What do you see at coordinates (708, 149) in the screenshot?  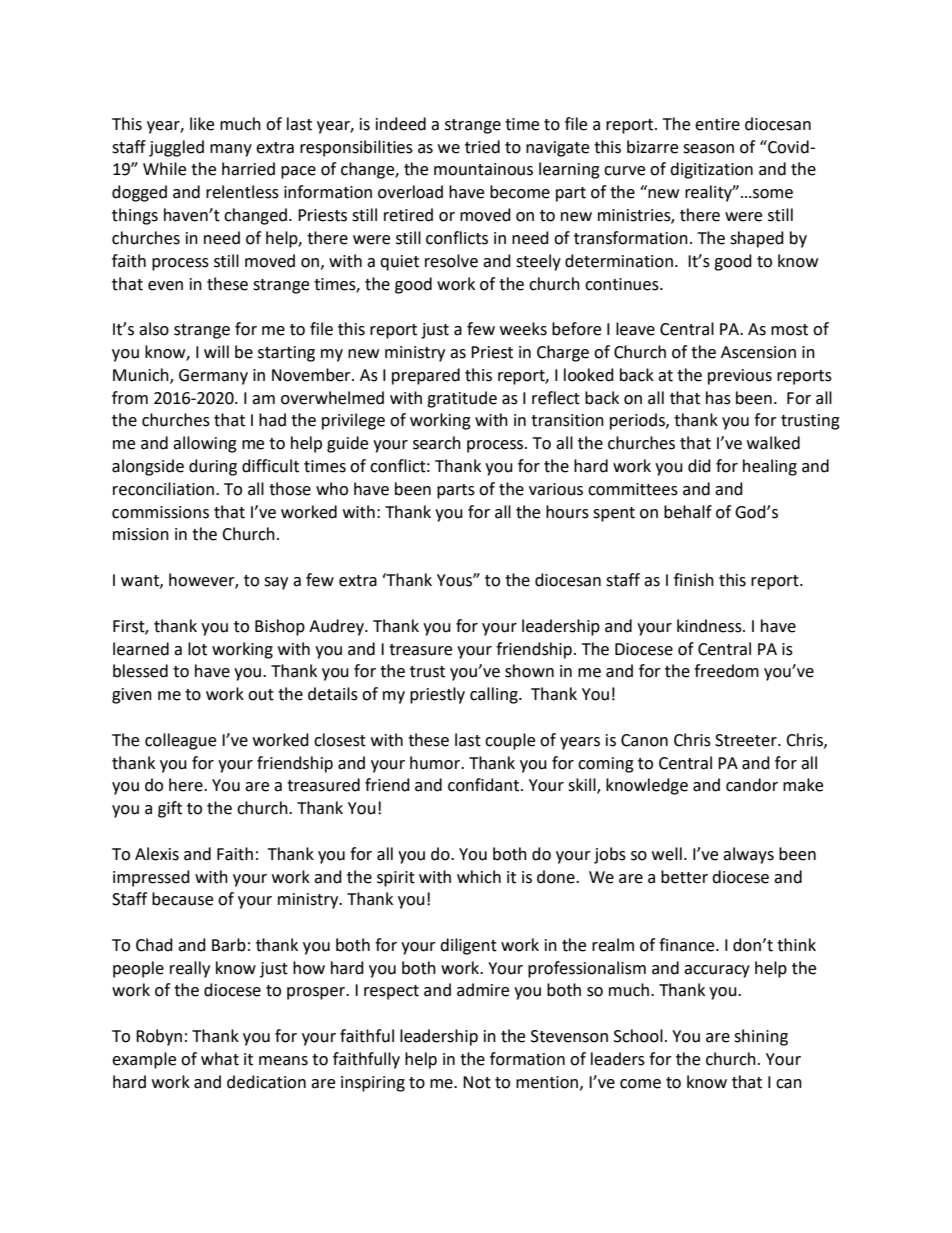 I see `season` at bounding box center [708, 149].
